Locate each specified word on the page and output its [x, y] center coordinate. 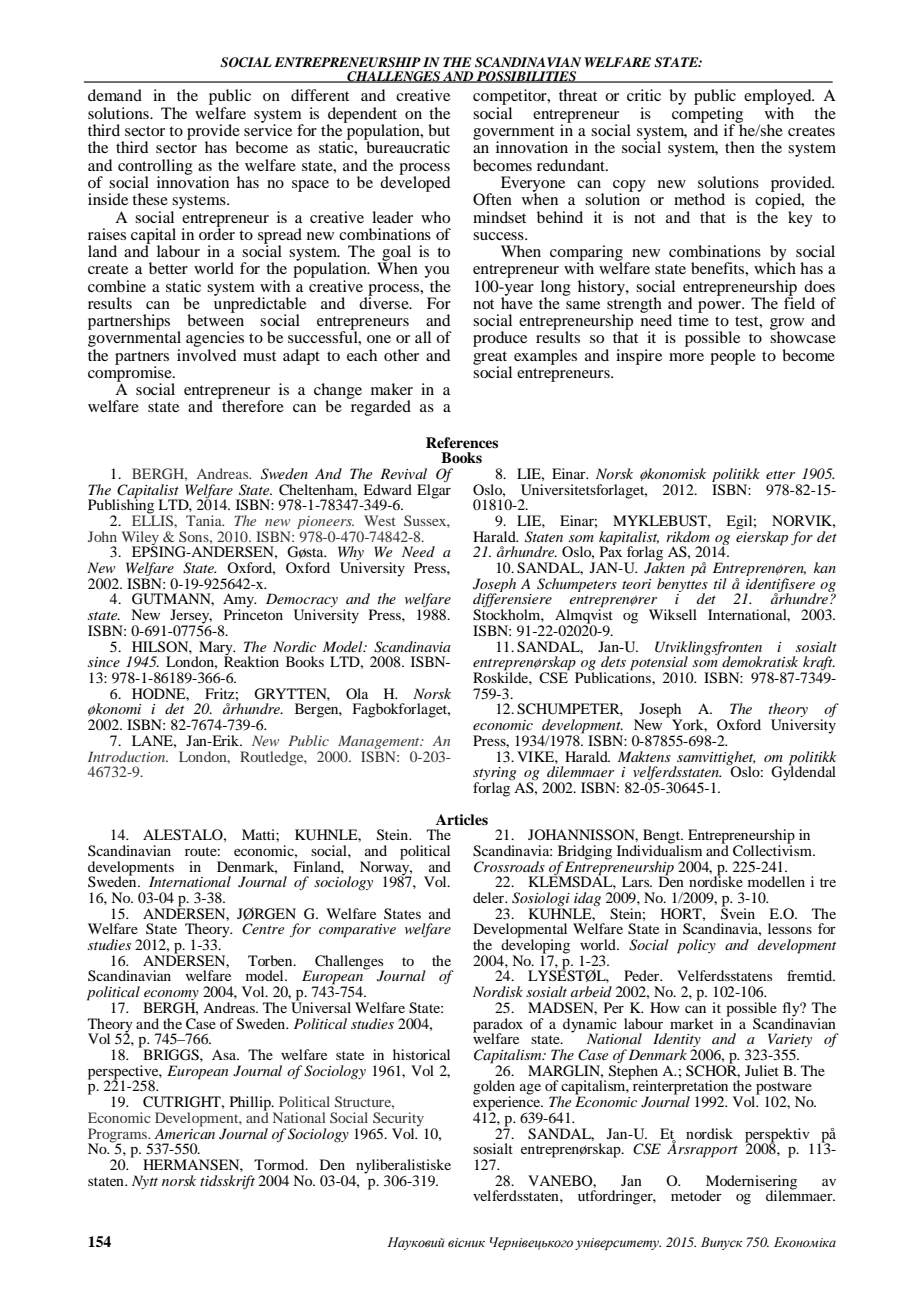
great [491, 359]
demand [115, 95]
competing [707, 116]
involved [206, 353]
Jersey [191, 617]
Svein [738, 913]
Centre [263, 929]
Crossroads [509, 867]
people [733, 357]
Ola [357, 693]
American [184, 1132]
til [720, 583]
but [439, 130]
